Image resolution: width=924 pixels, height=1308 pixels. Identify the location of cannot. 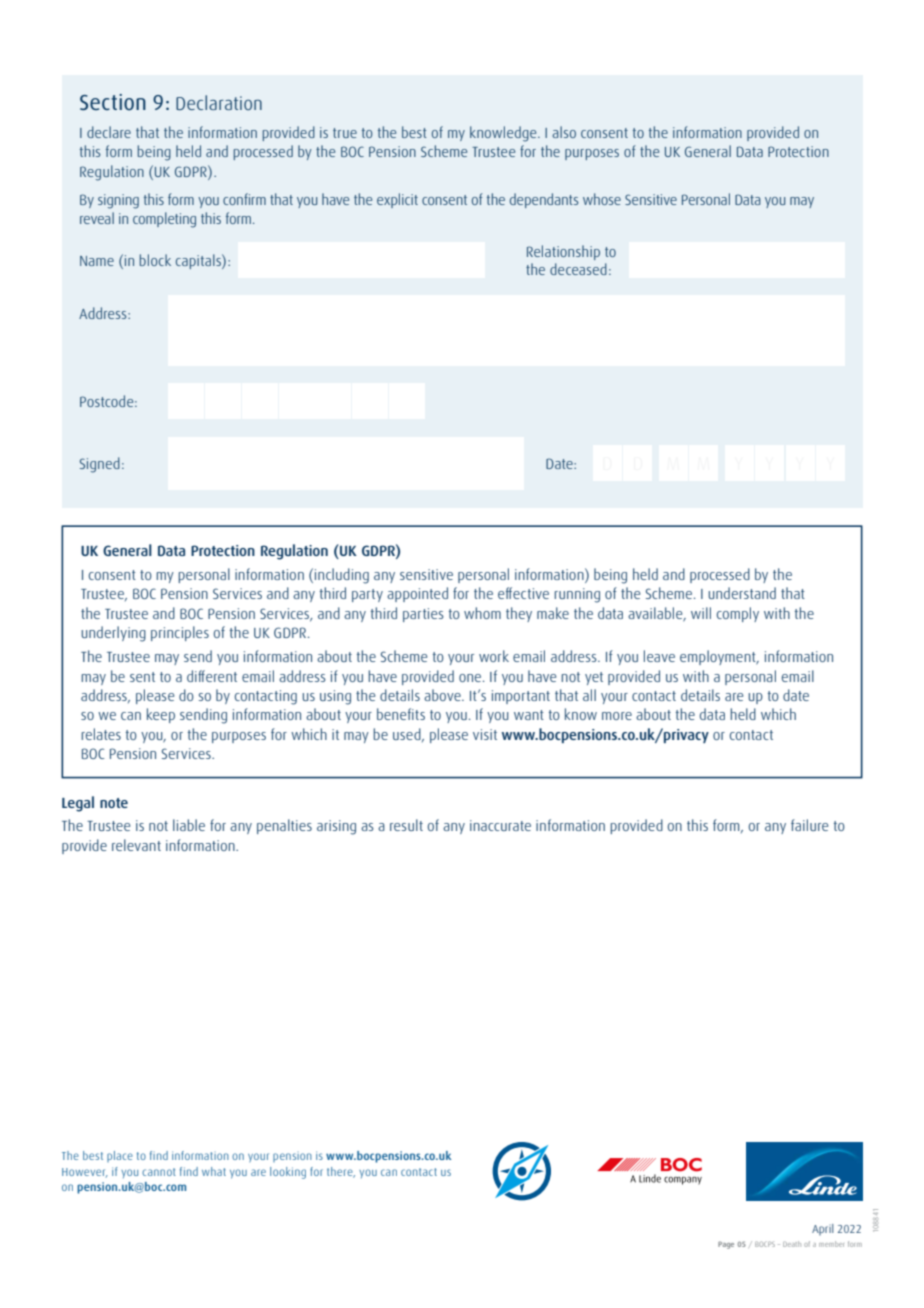
(159, 1172).
